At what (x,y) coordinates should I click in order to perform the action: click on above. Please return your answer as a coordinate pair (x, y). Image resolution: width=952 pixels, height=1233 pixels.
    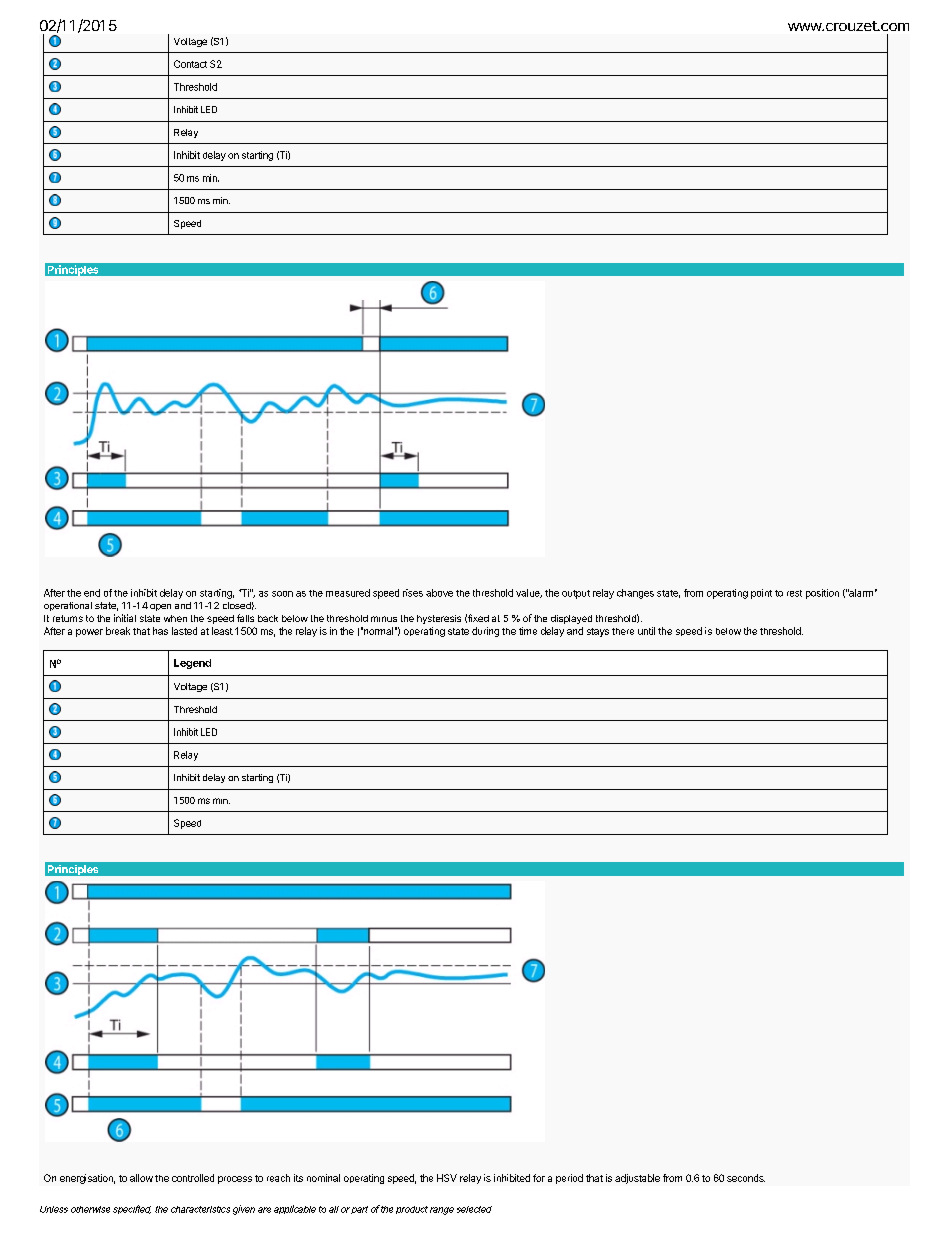
    Looking at the image, I should click on (439, 593).
